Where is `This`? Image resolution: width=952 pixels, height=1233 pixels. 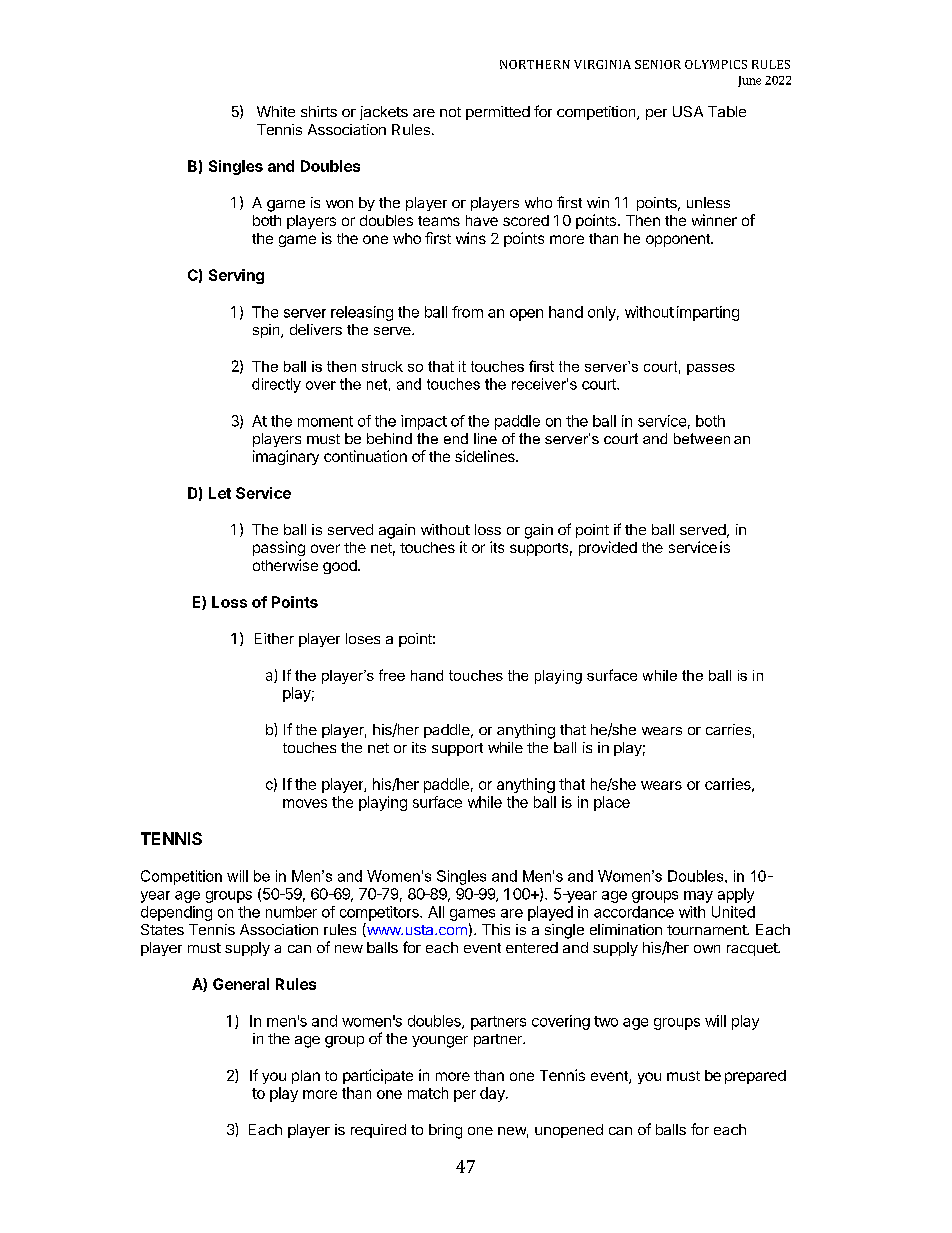
This is located at coordinates (496, 929).
